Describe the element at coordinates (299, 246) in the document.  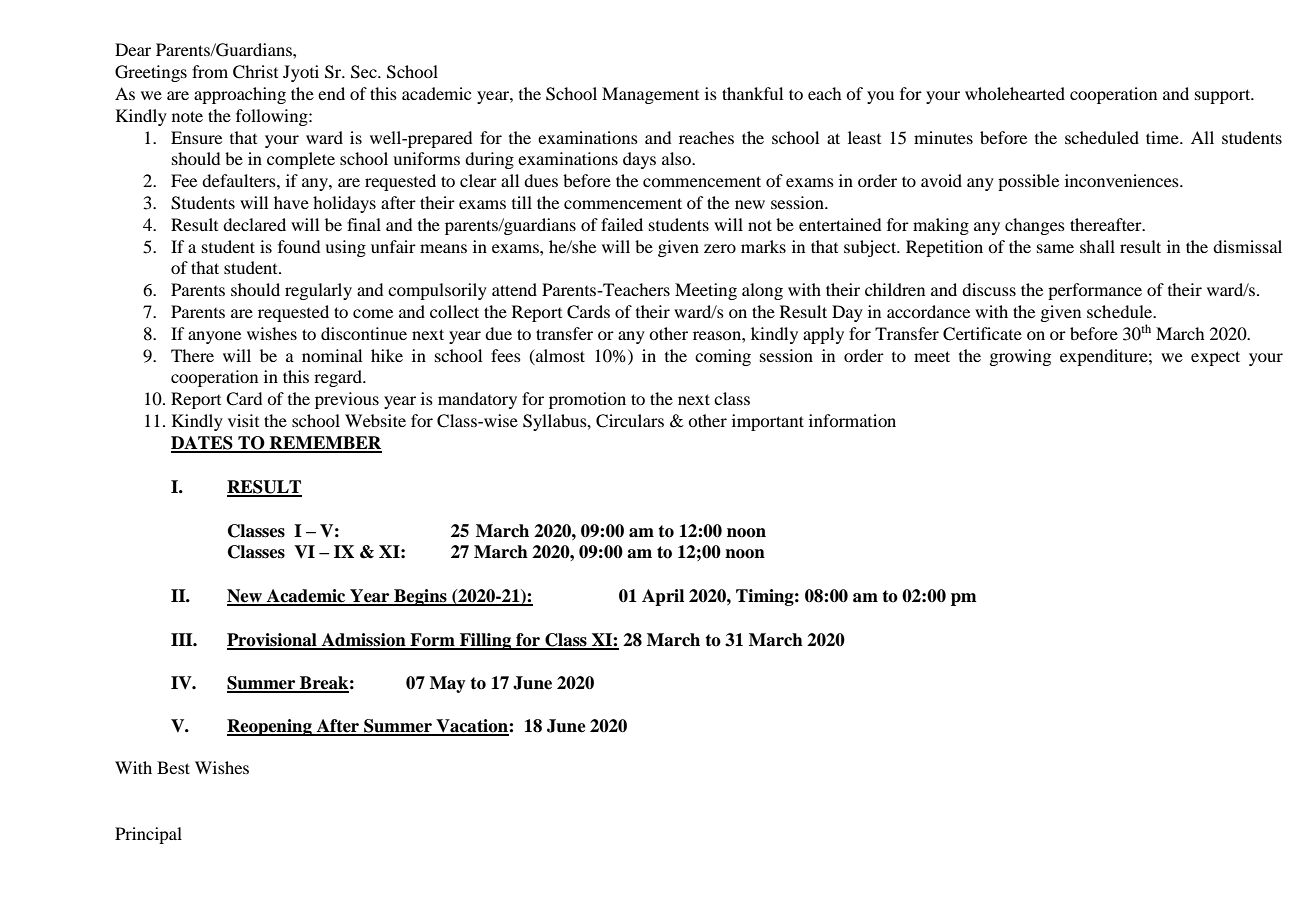
I see `found` at that location.
